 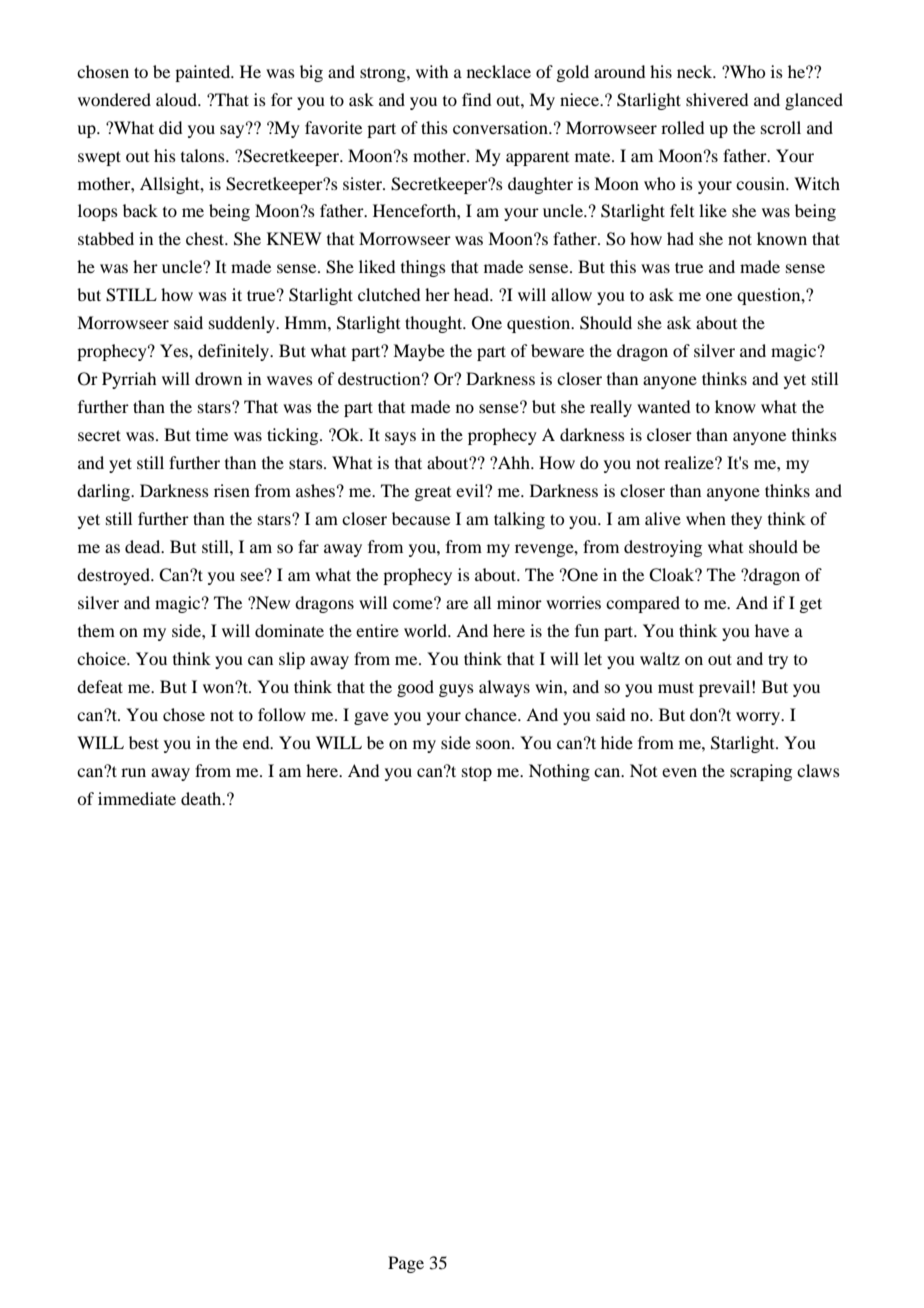 What do you see at coordinates (477, 774) in the document?
I see `stop` at bounding box center [477, 774].
